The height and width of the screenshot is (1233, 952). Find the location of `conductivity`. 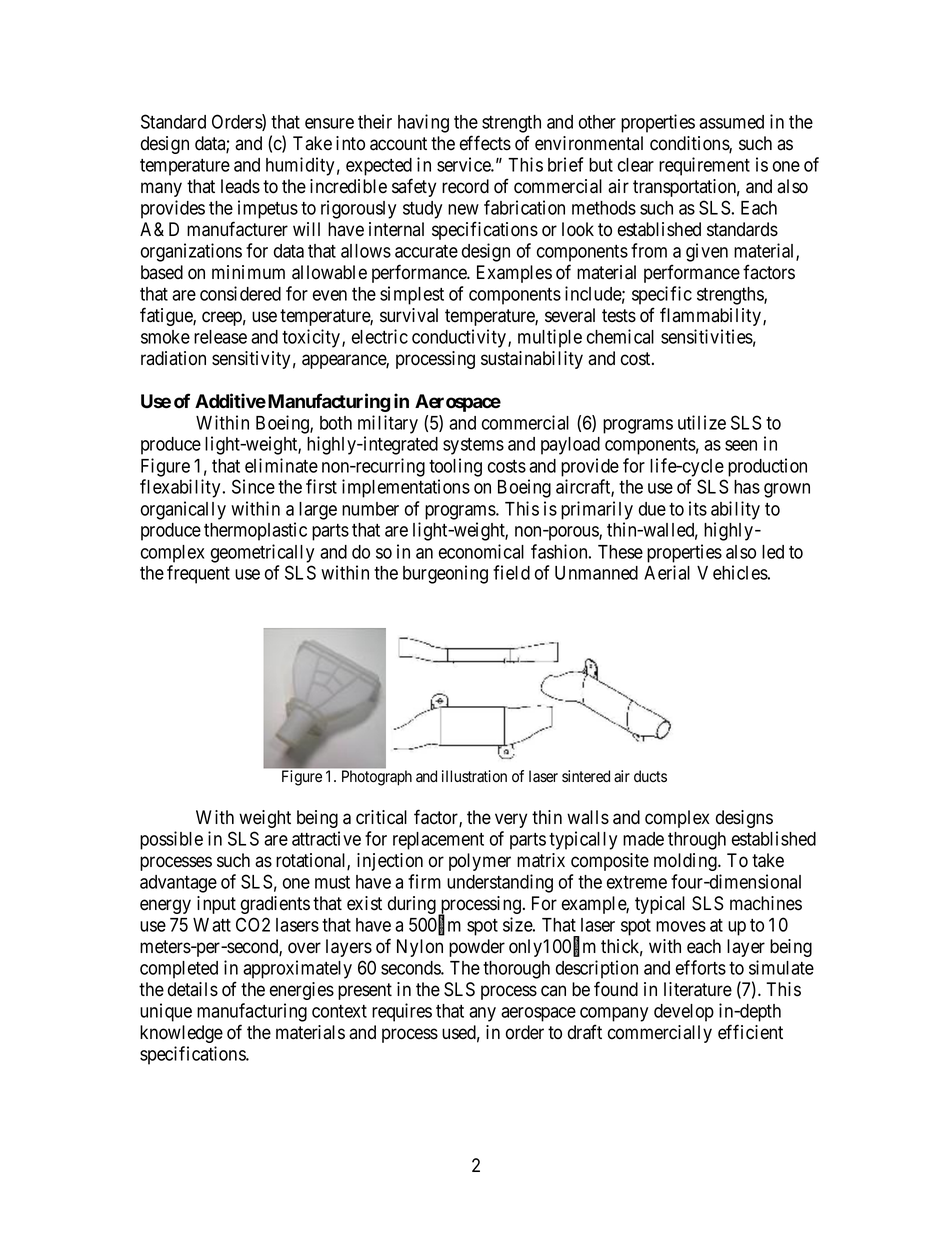

conductivity is located at coordinates (459, 338).
